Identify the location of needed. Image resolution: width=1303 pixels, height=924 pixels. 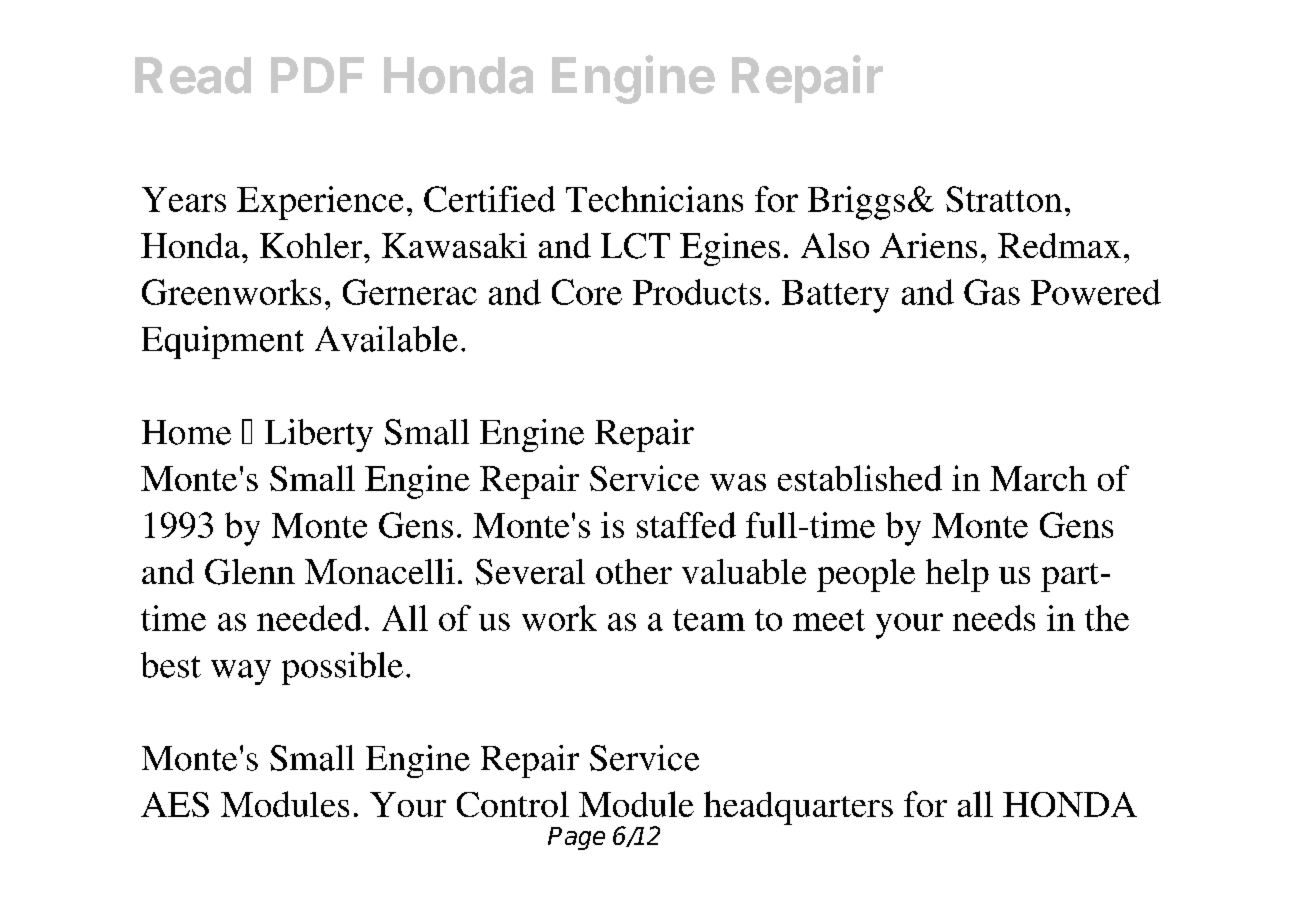
(309, 618).
